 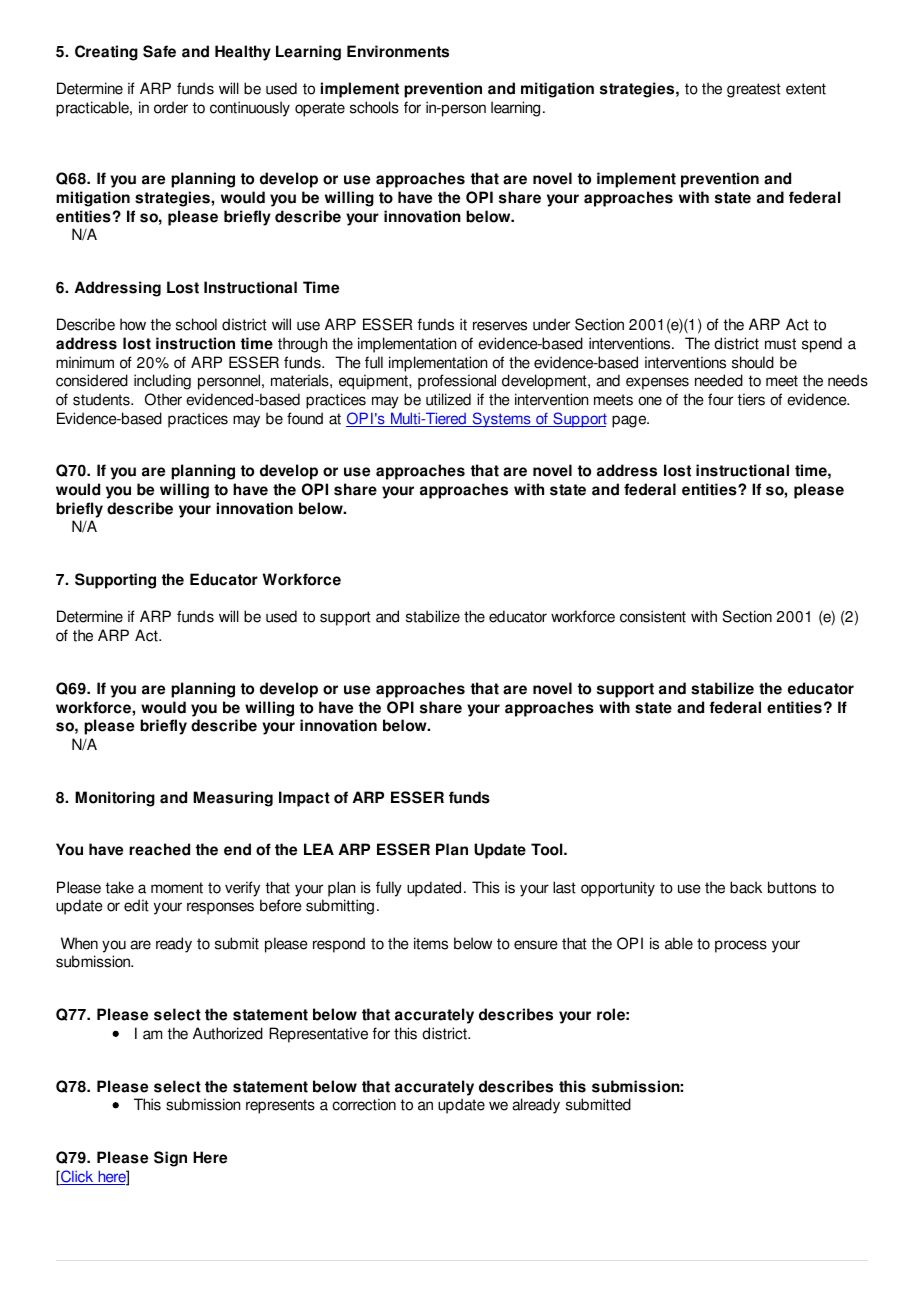 What do you see at coordinates (754, 90) in the page?
I see `greatest` at bounding box center [754, 90].
